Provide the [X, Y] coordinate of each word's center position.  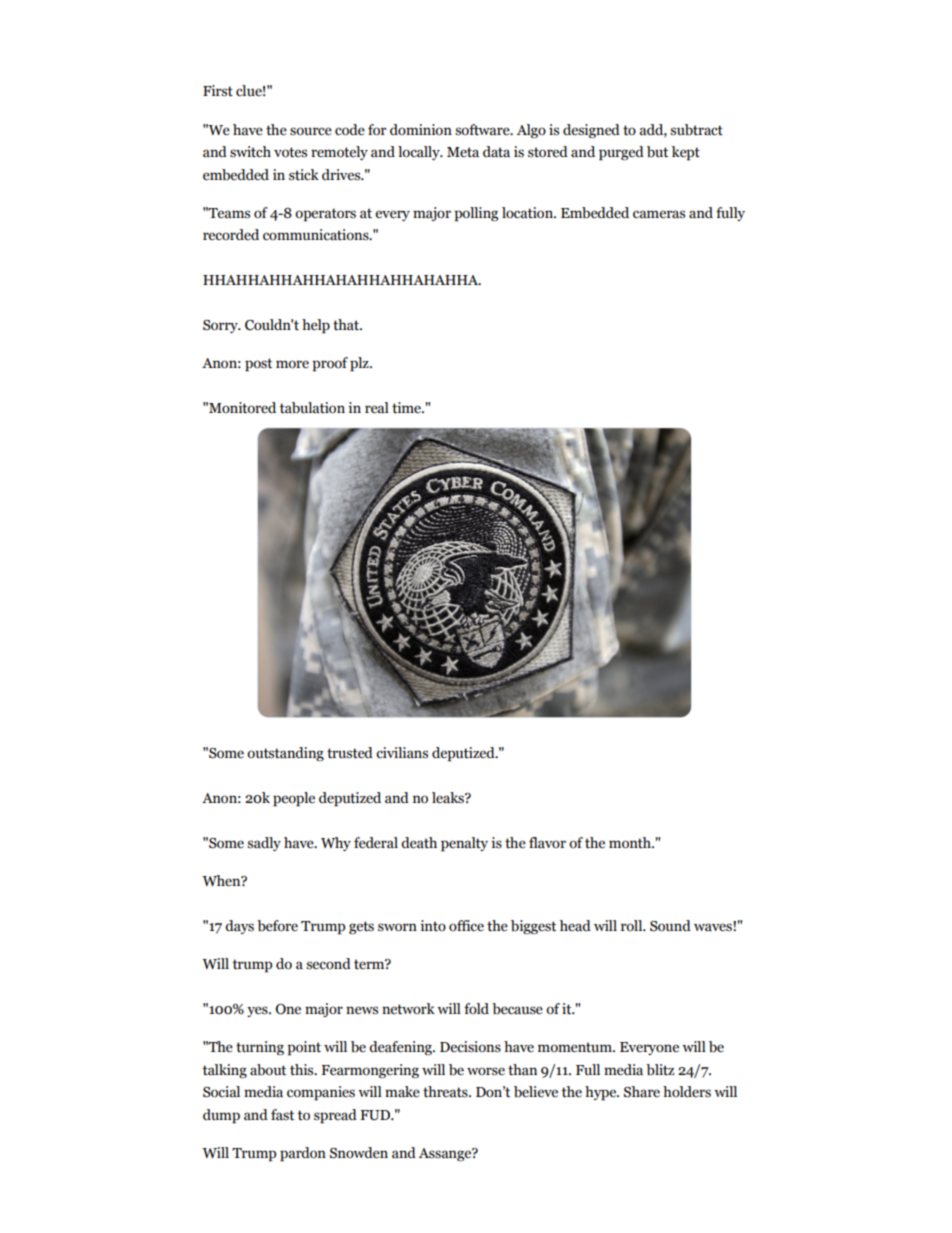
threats [446, 1092]
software [483, 130]
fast [282, 1115]
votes [290, 152]
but [657, 152]
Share [642, 1092]
